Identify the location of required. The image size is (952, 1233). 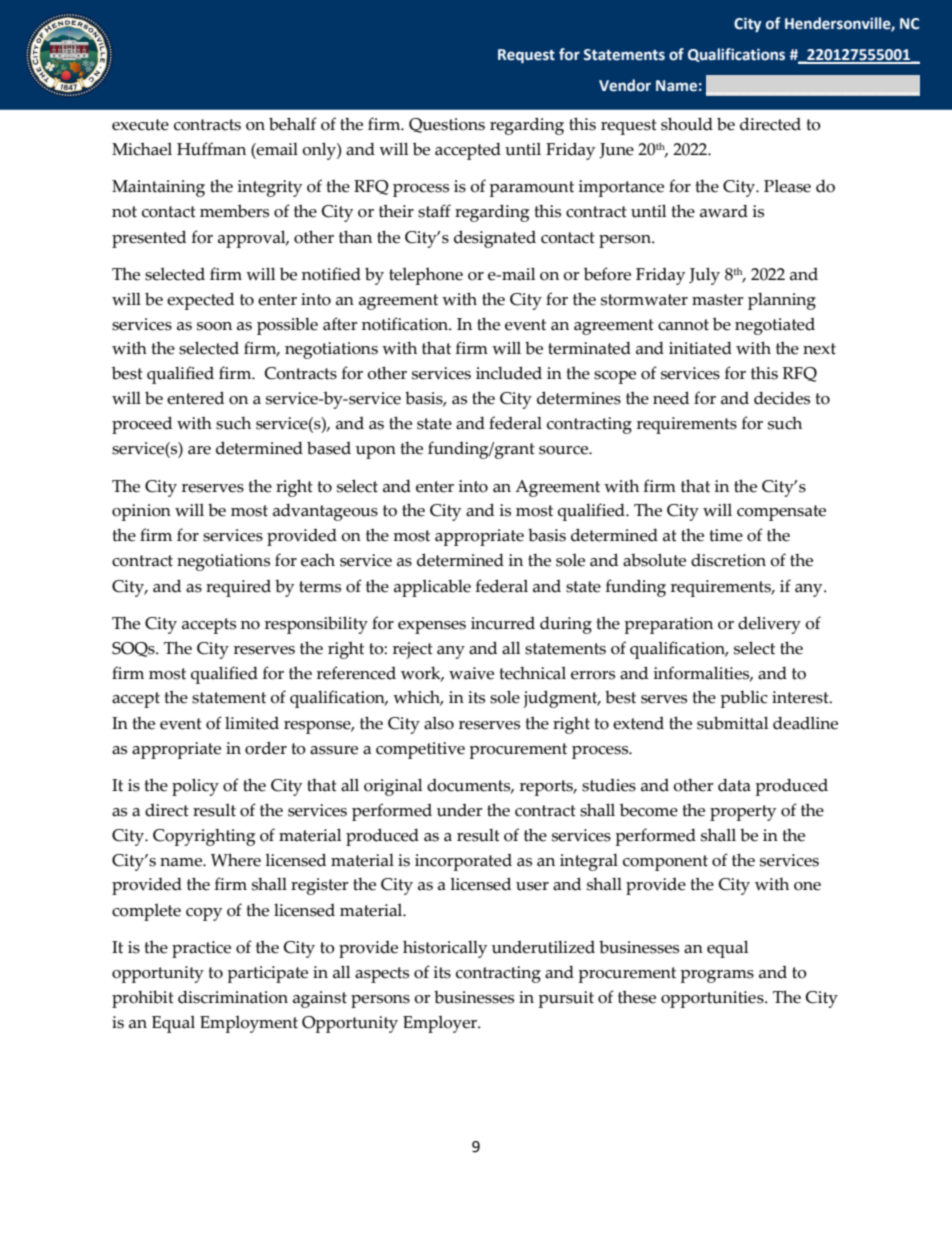
(238, 588).
